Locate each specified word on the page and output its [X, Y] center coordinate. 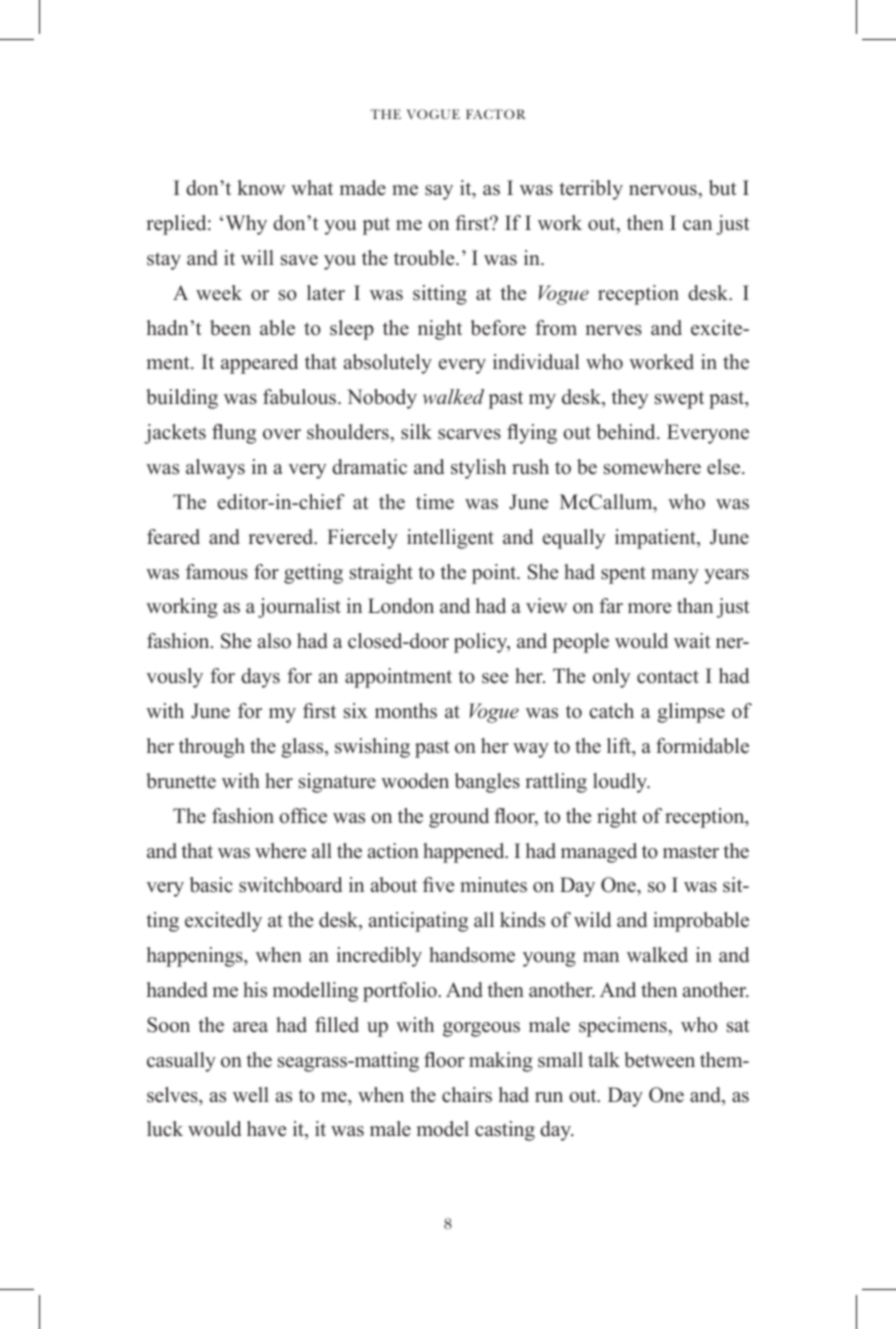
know [261, 188]
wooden [415, 781]
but [723, 188]
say [439, 192]
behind [627, 432]
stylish [478, 469]
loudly [621, 783]
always [215, 469]
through [212, 748]
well [251, 1095]
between [659, 1060]
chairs [467, 1095]
